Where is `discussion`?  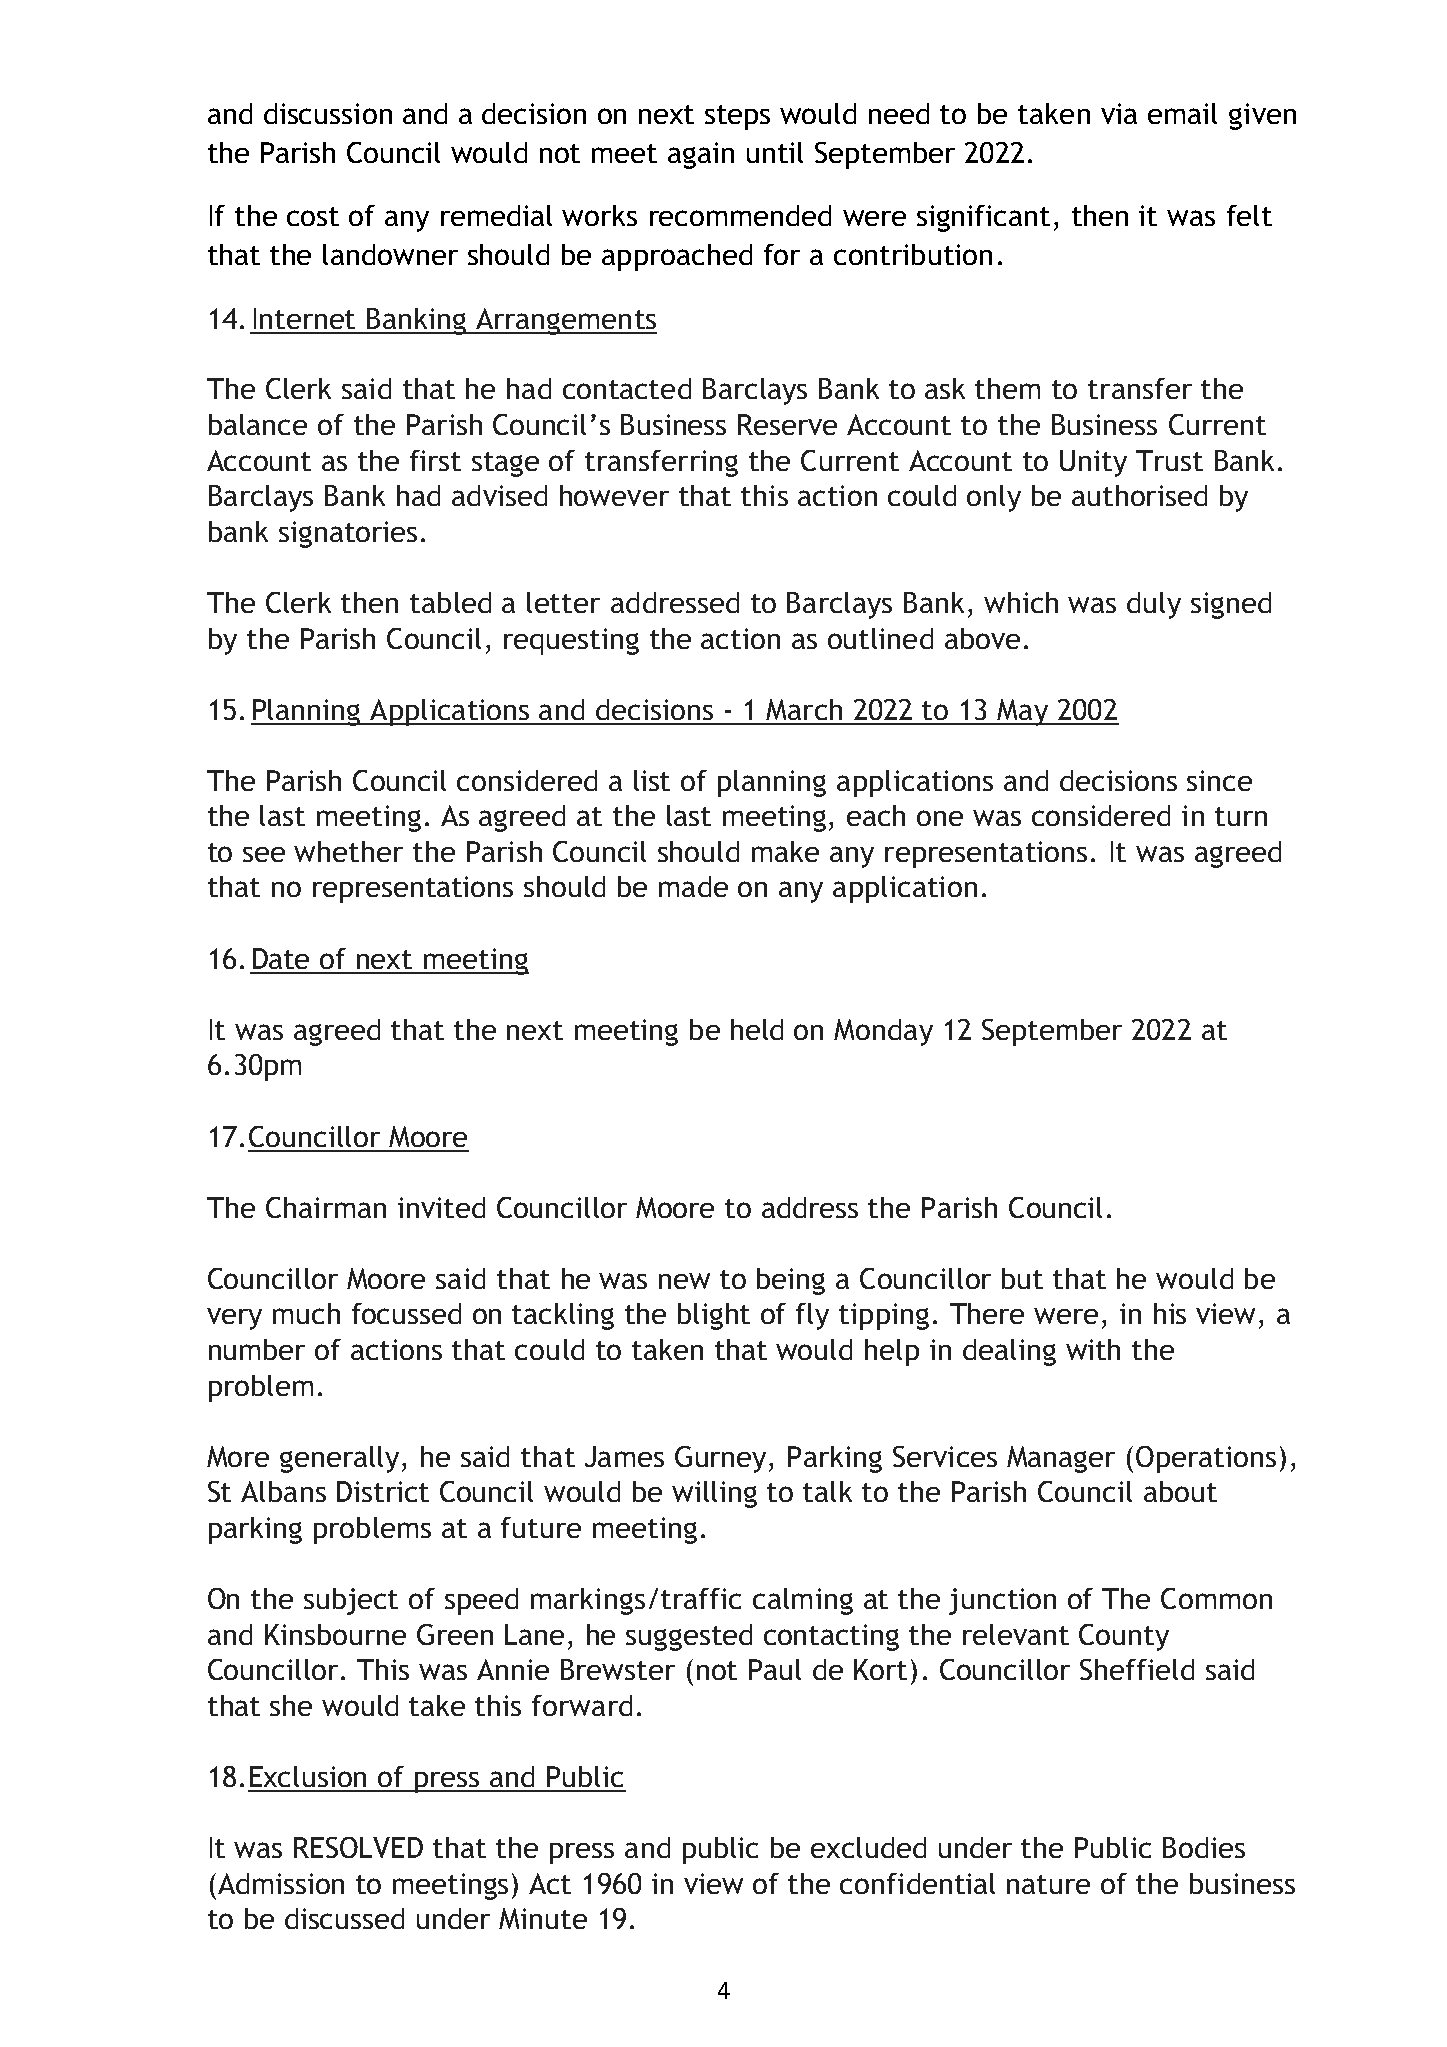
discussion is located at coordinates (328, 113).
